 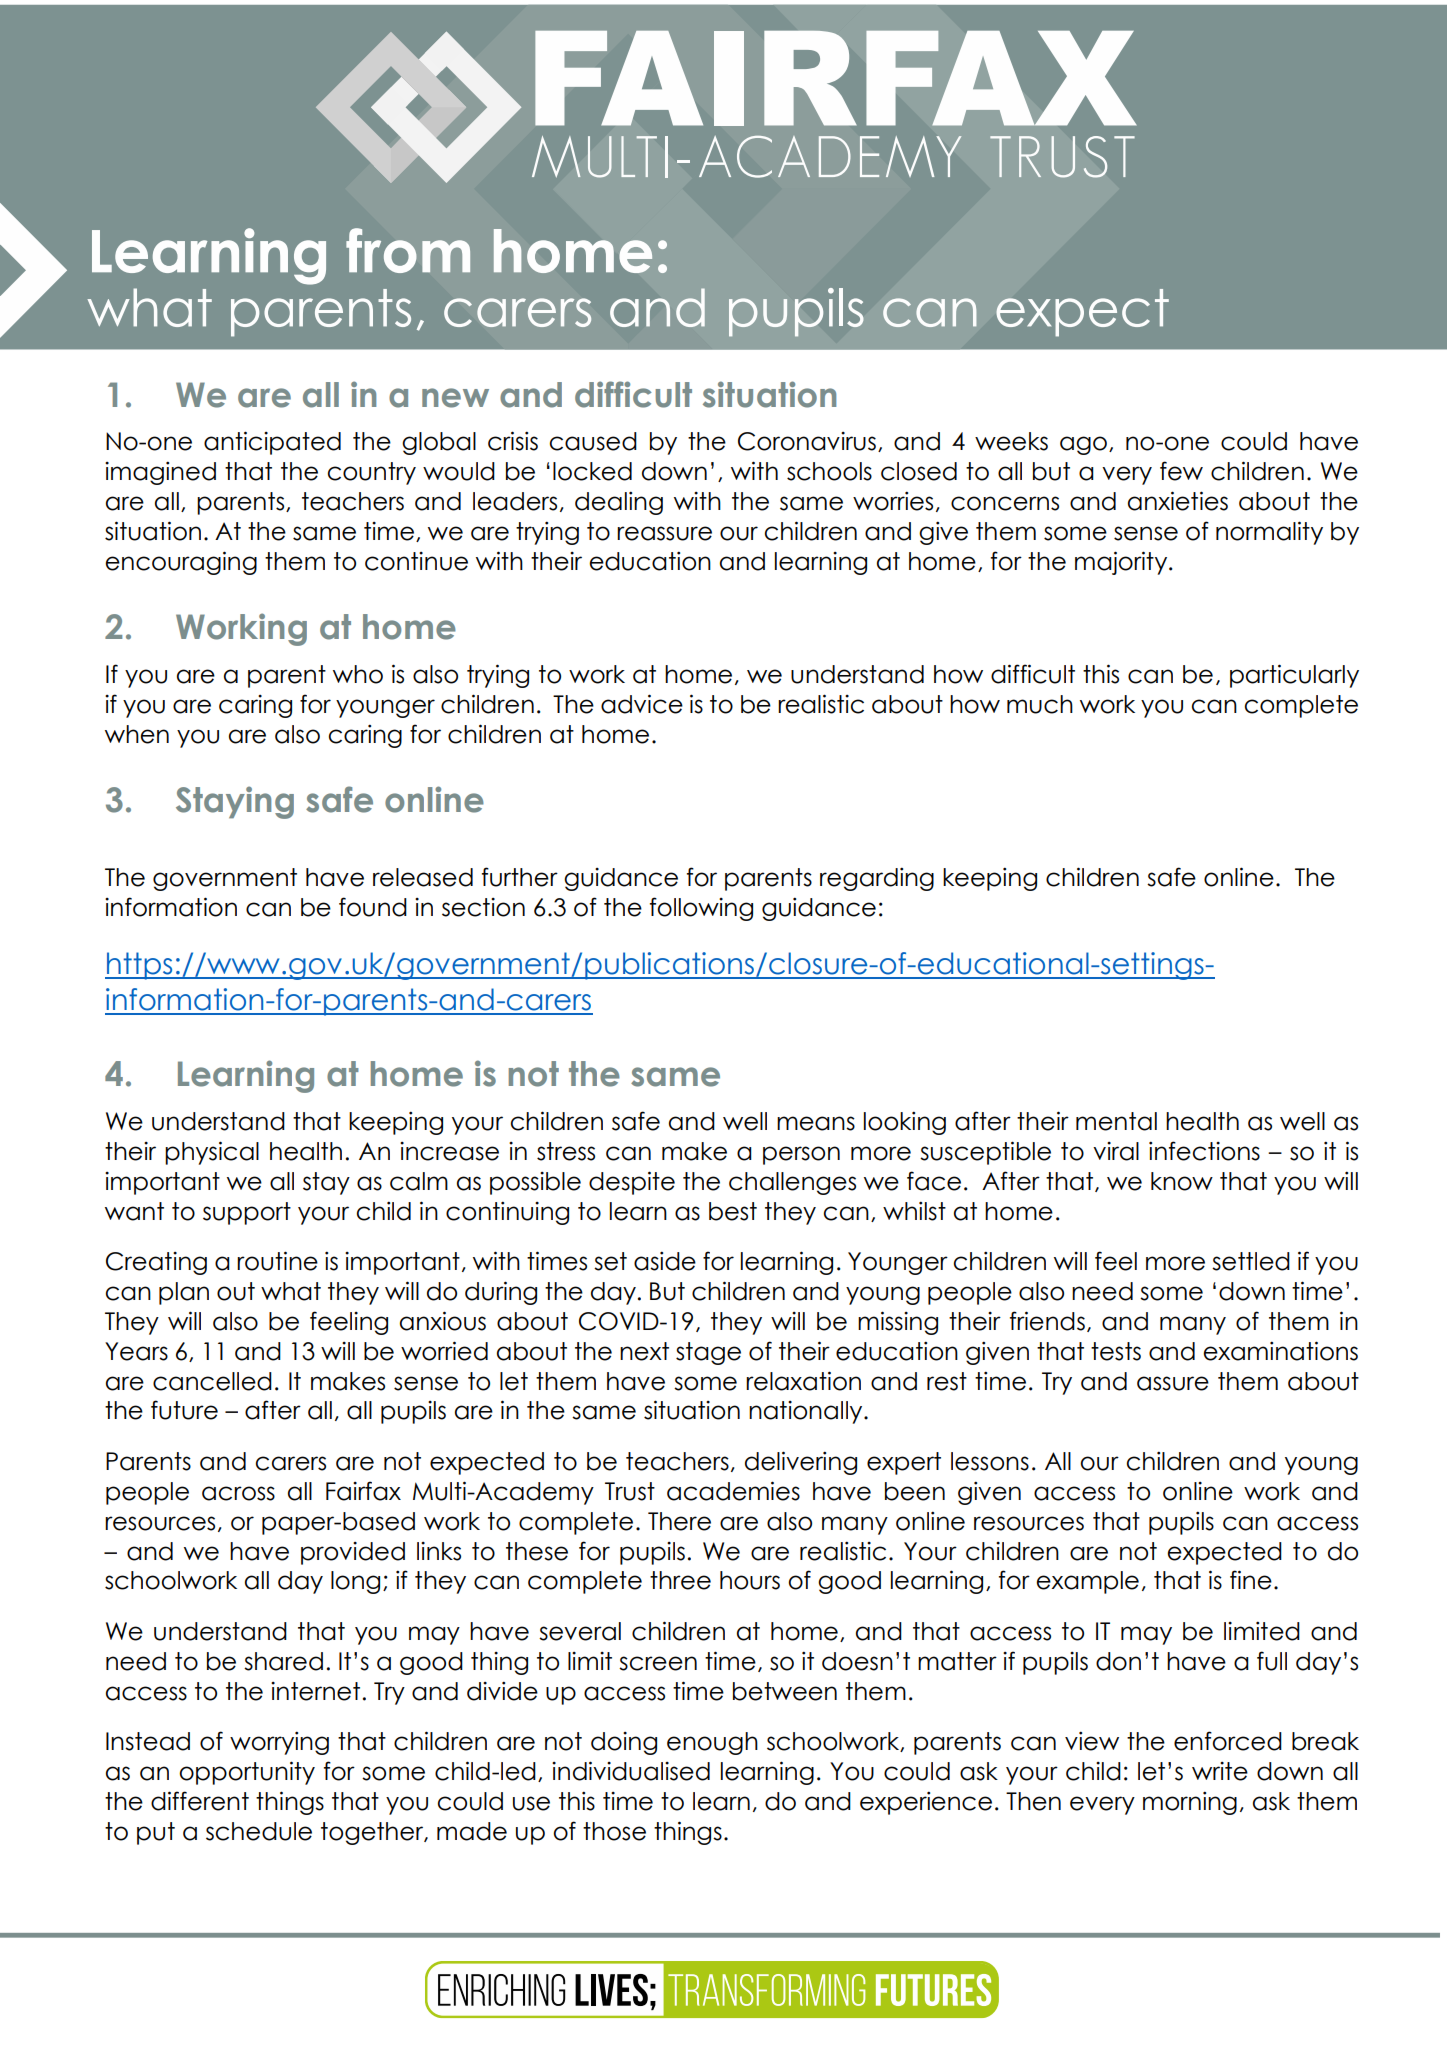 What do you see at coordinates (1083, 445) in the image?
I see `ago` at bounding box center [1083, 445].
